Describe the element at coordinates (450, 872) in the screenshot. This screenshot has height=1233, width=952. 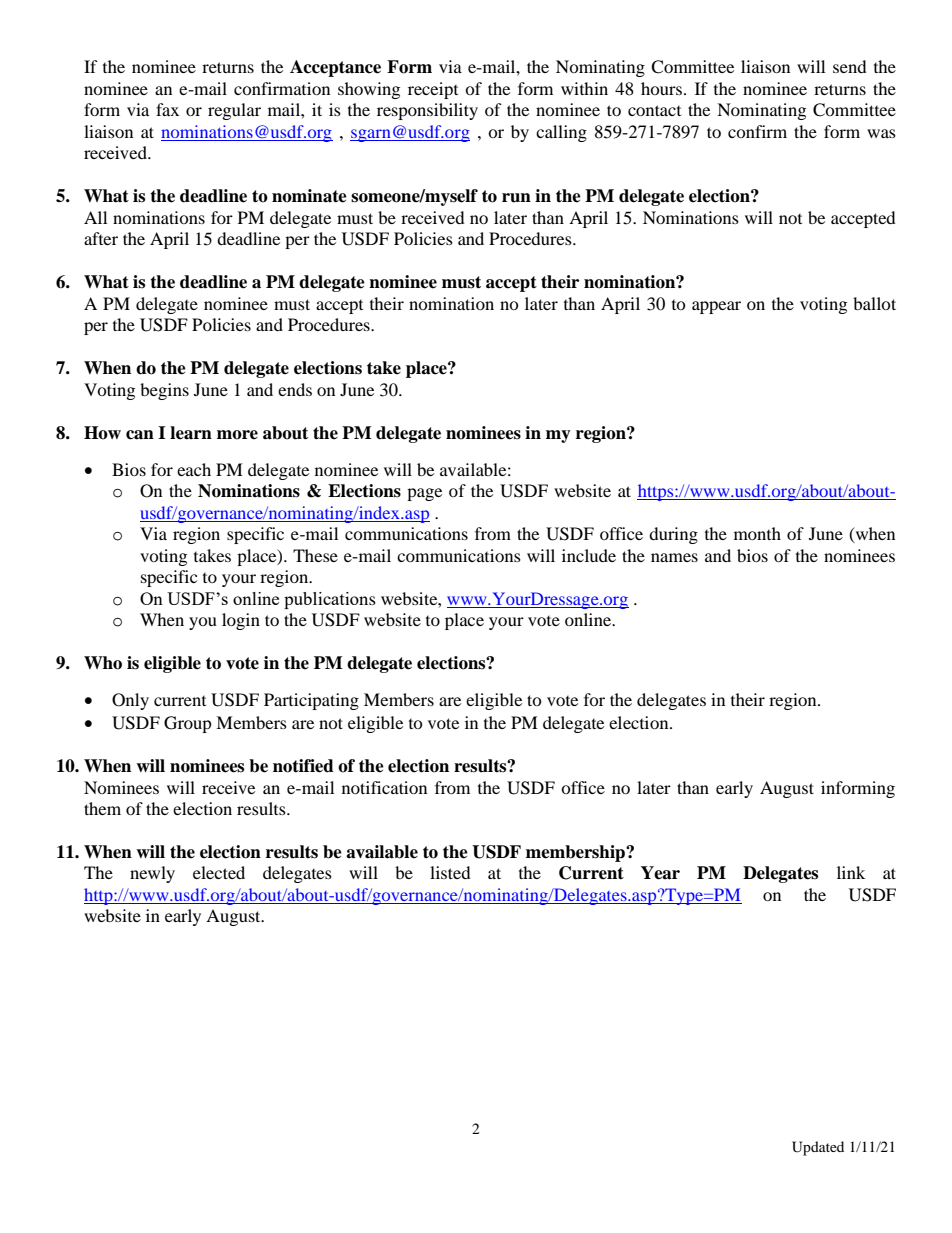
I see `listed` at that location.
